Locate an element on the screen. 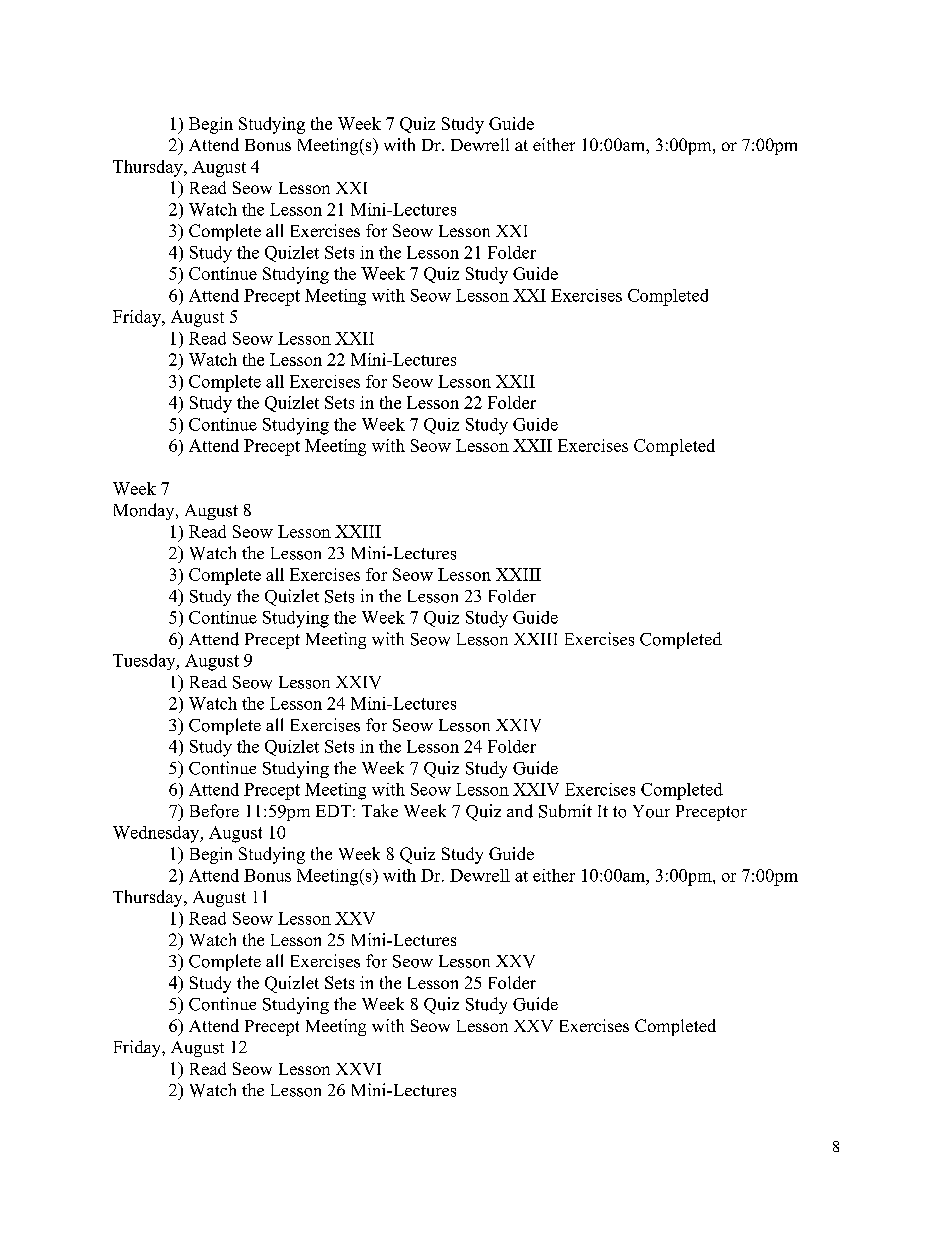 The height and width of the screenshot is (1233, 952). Your is located at coordinates (651, 811).
